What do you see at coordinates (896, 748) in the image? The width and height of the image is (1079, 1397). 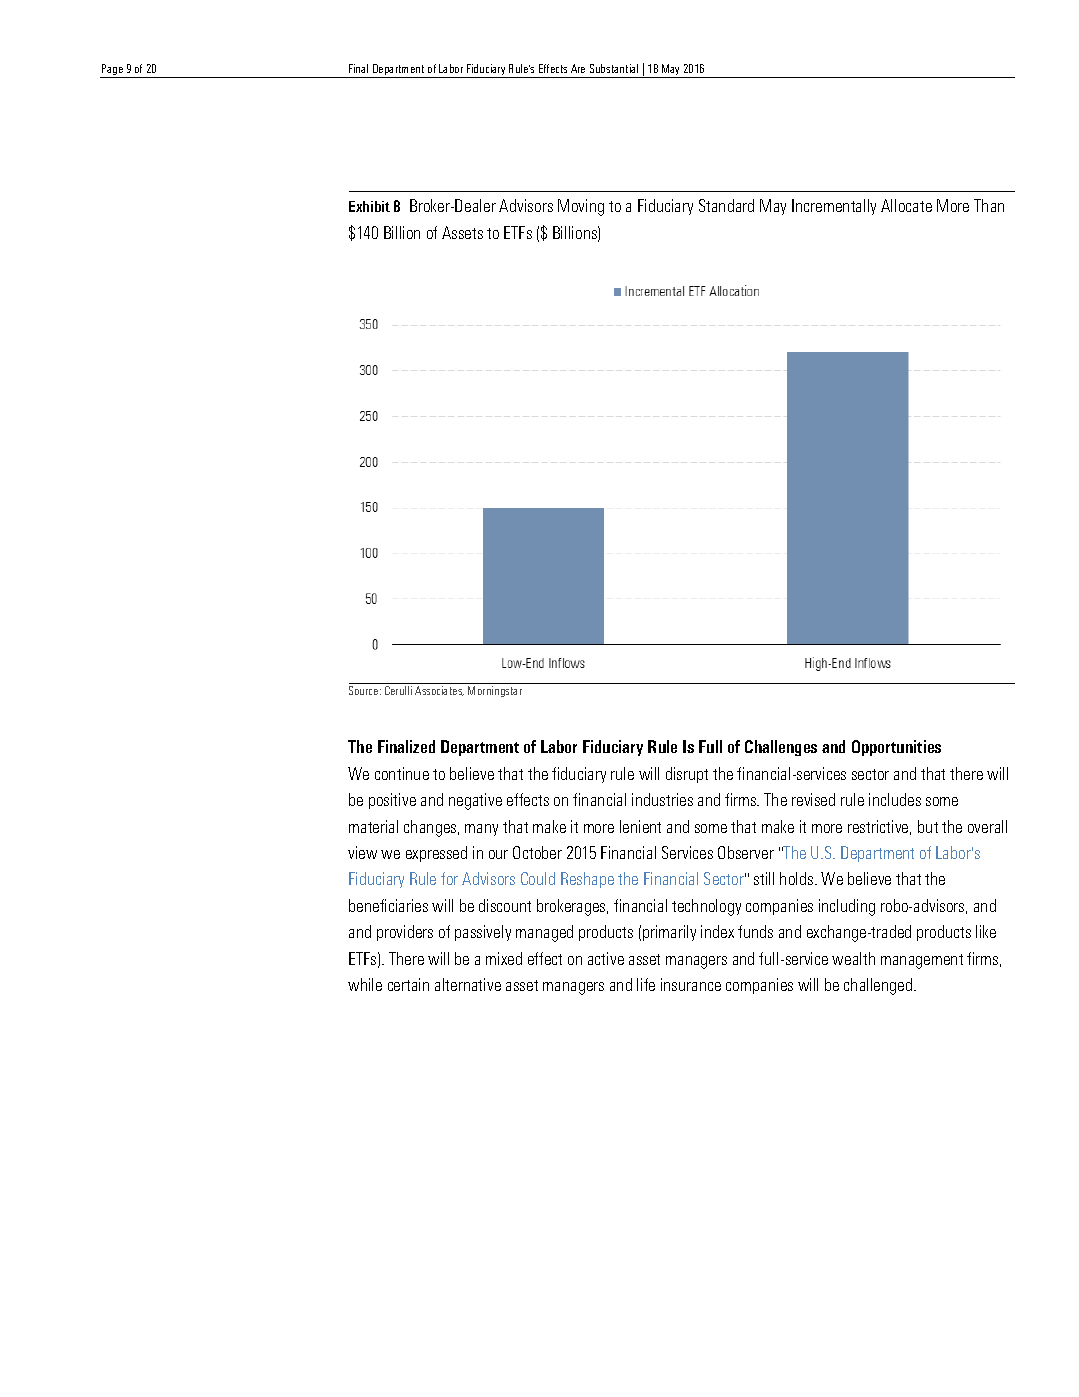 I see `Opportunities` at bounding box center [896, 748].
